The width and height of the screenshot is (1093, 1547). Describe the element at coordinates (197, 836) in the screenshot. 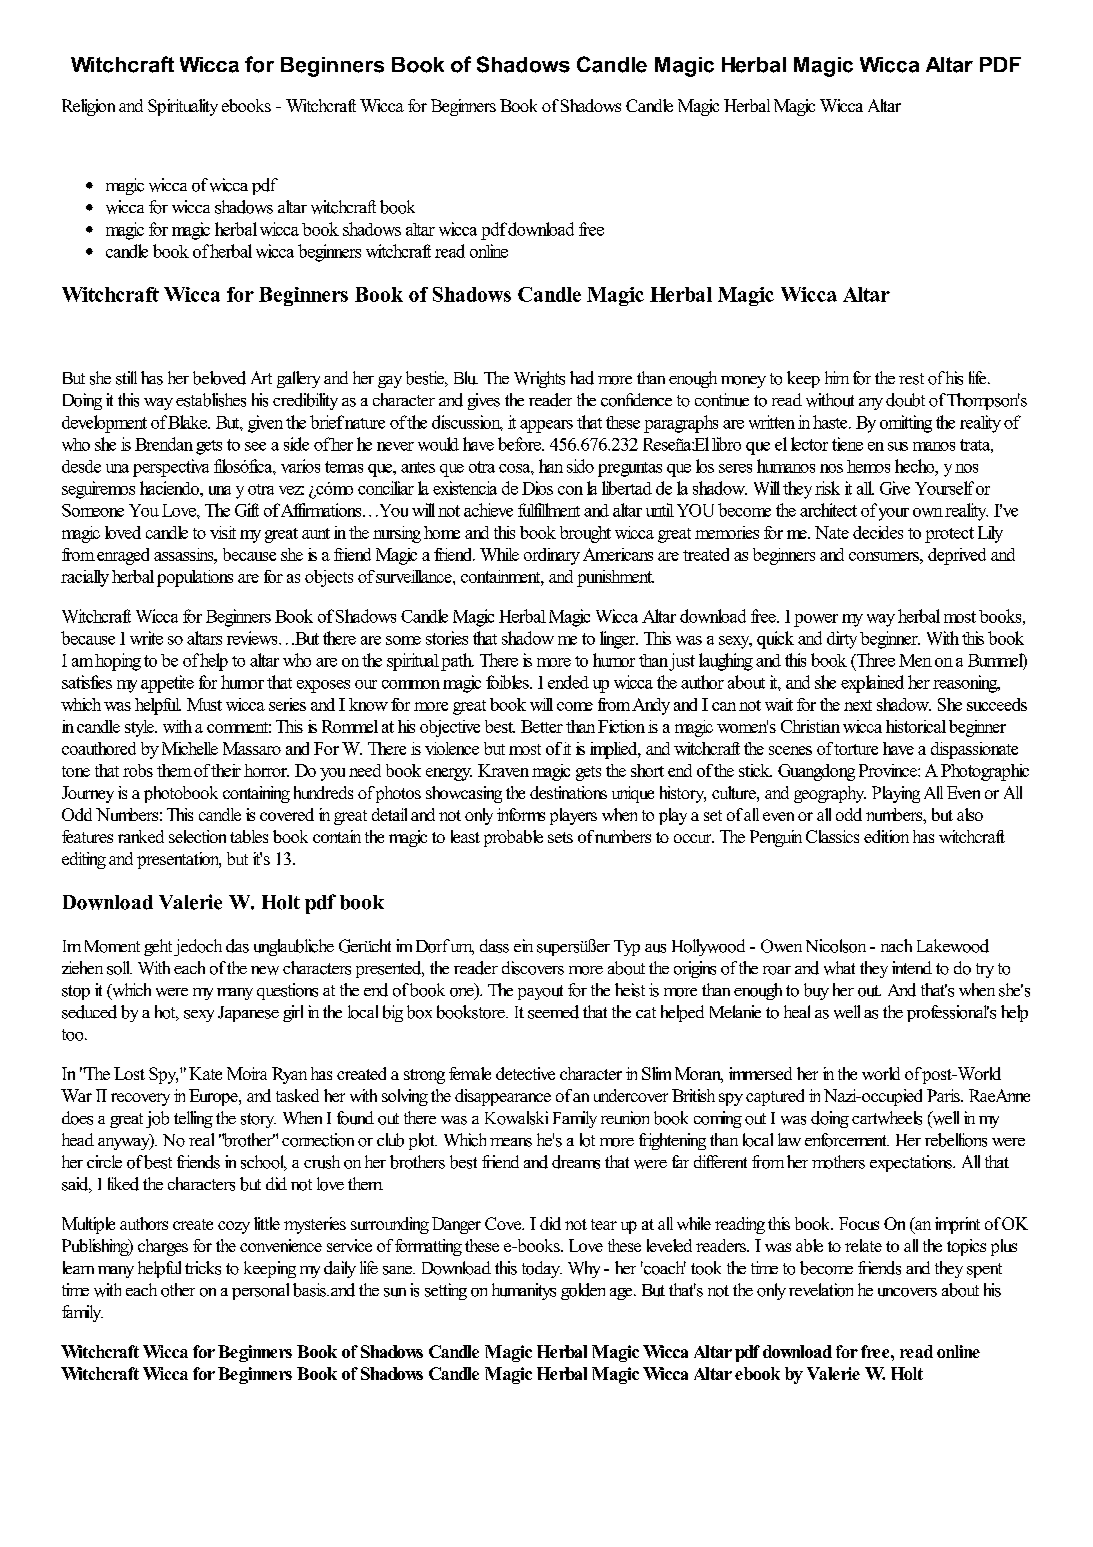

I see `selection` at that location.
